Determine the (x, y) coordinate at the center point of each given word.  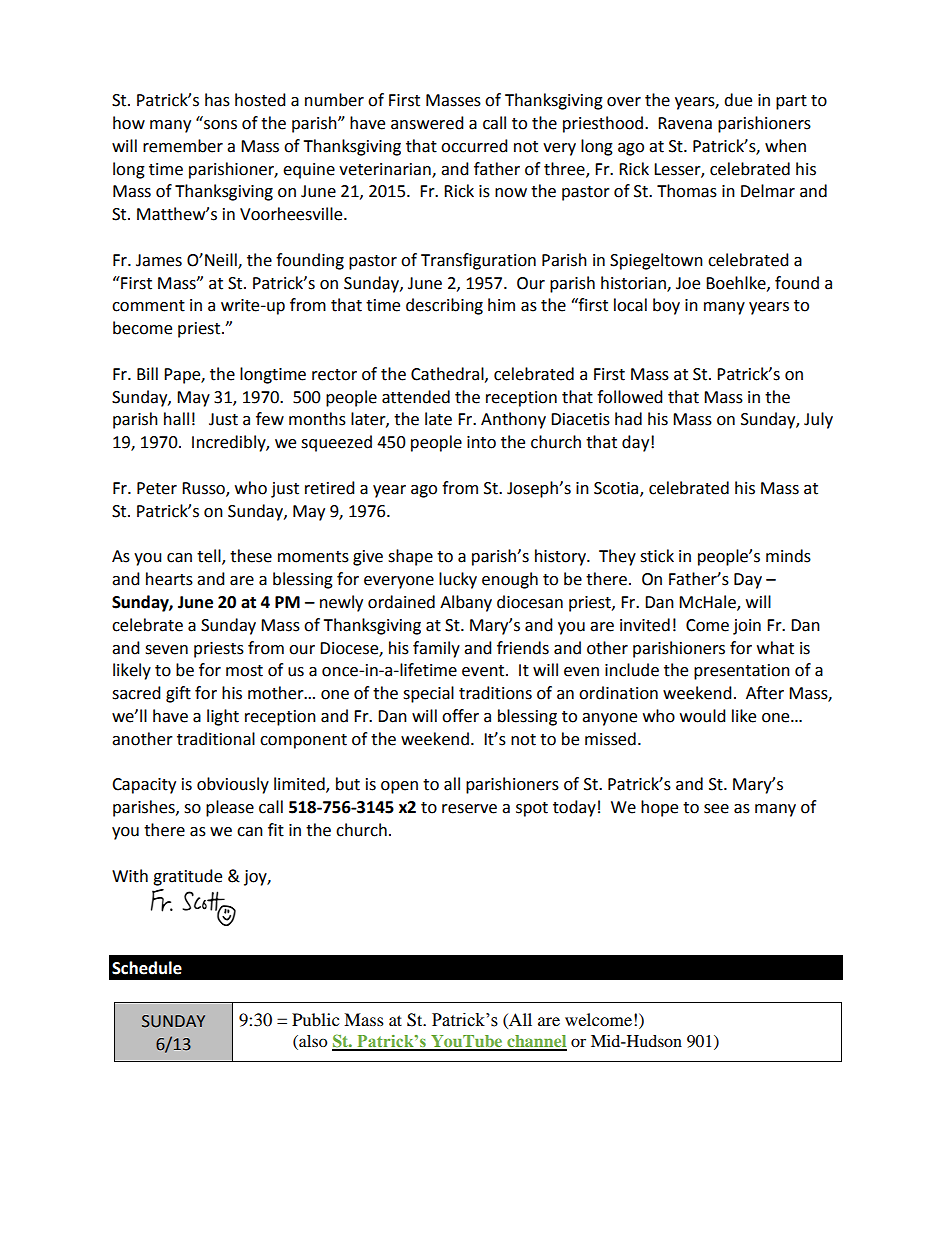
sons (219, 123)
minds (788, 556)
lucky (458, 580)
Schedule (147, 968)
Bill (147, 373)
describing (444, 306)
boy (666, 306)
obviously (233, 785)
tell (210, 557)
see (716, 809)
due (738, 100)
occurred (474, 146)
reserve (469, 809)
